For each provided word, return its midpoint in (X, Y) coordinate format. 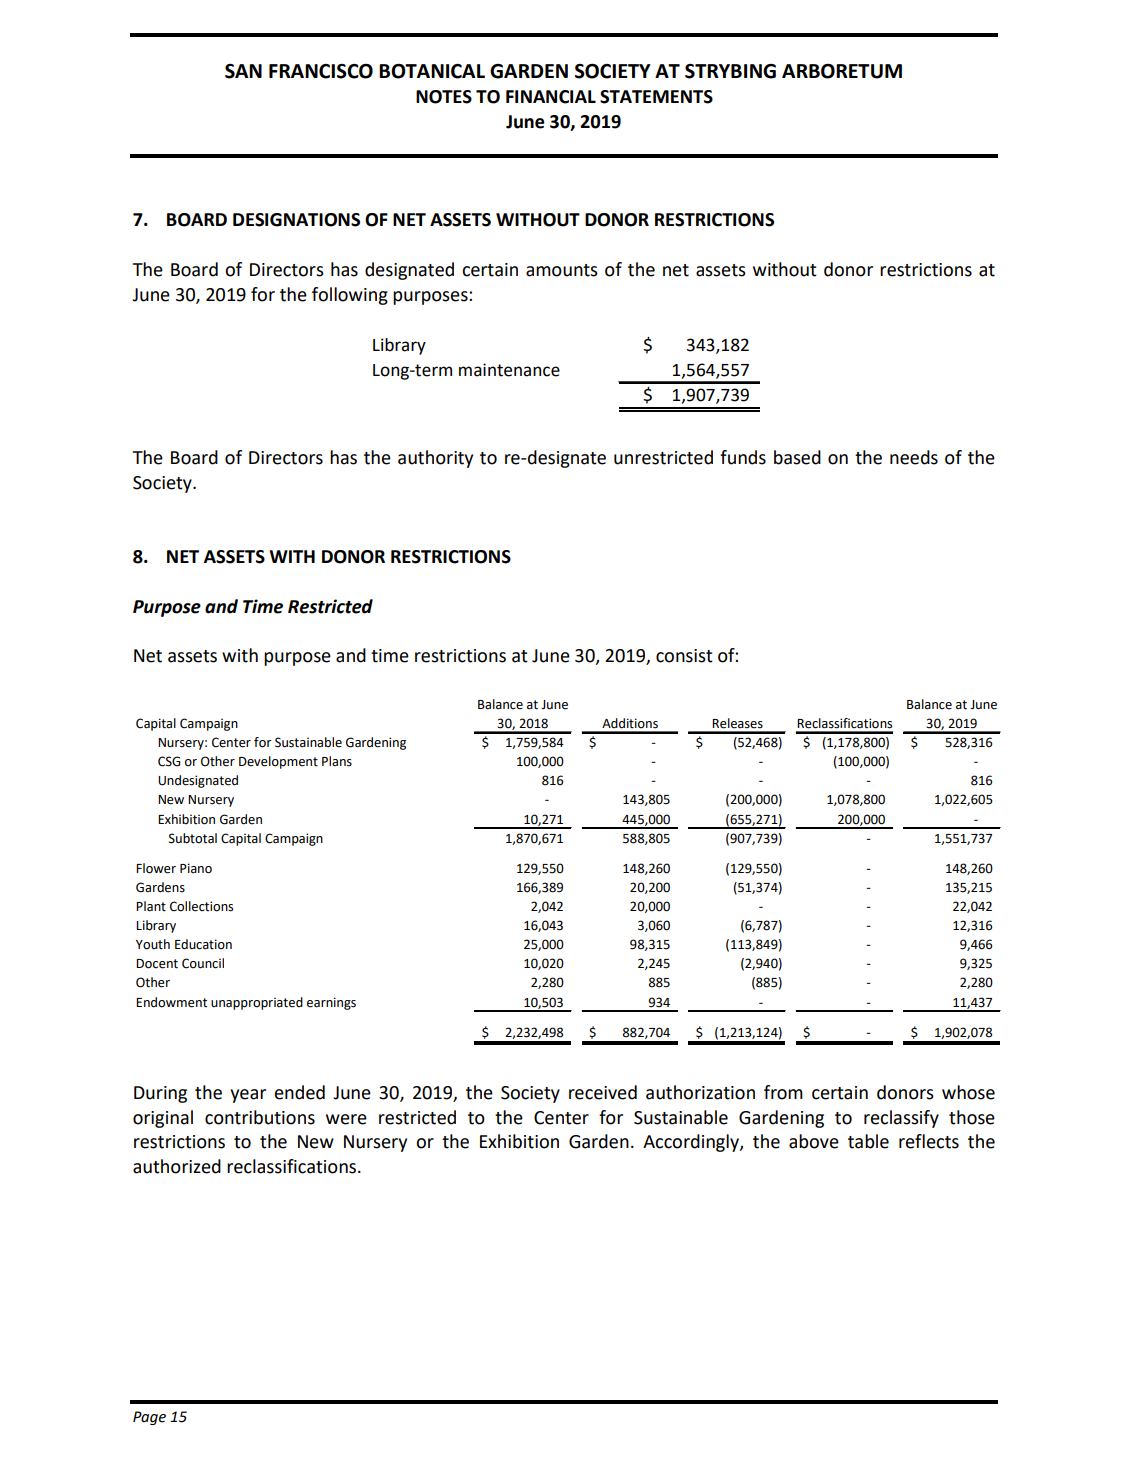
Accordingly (692, 1143)
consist (684, 656)
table (868, 1141)
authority (435, 459)
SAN (243, 71)
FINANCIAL (551, 97)
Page (149, 1418)
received (603, 1092)
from (783, 1092)
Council (203, 963)
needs (914, 457)
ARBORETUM (842, 71)
